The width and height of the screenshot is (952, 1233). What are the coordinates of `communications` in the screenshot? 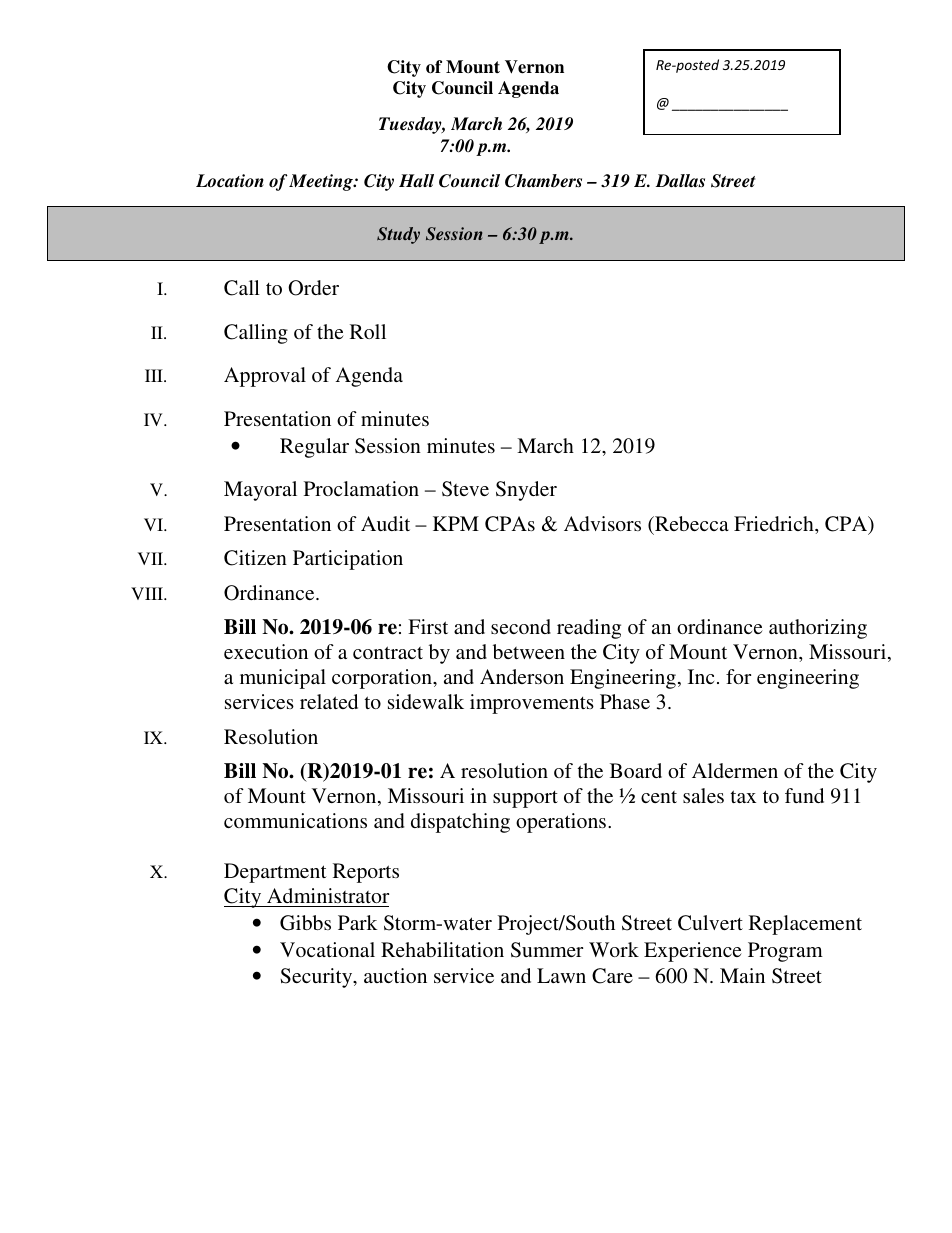 It's located at (295, 820).
